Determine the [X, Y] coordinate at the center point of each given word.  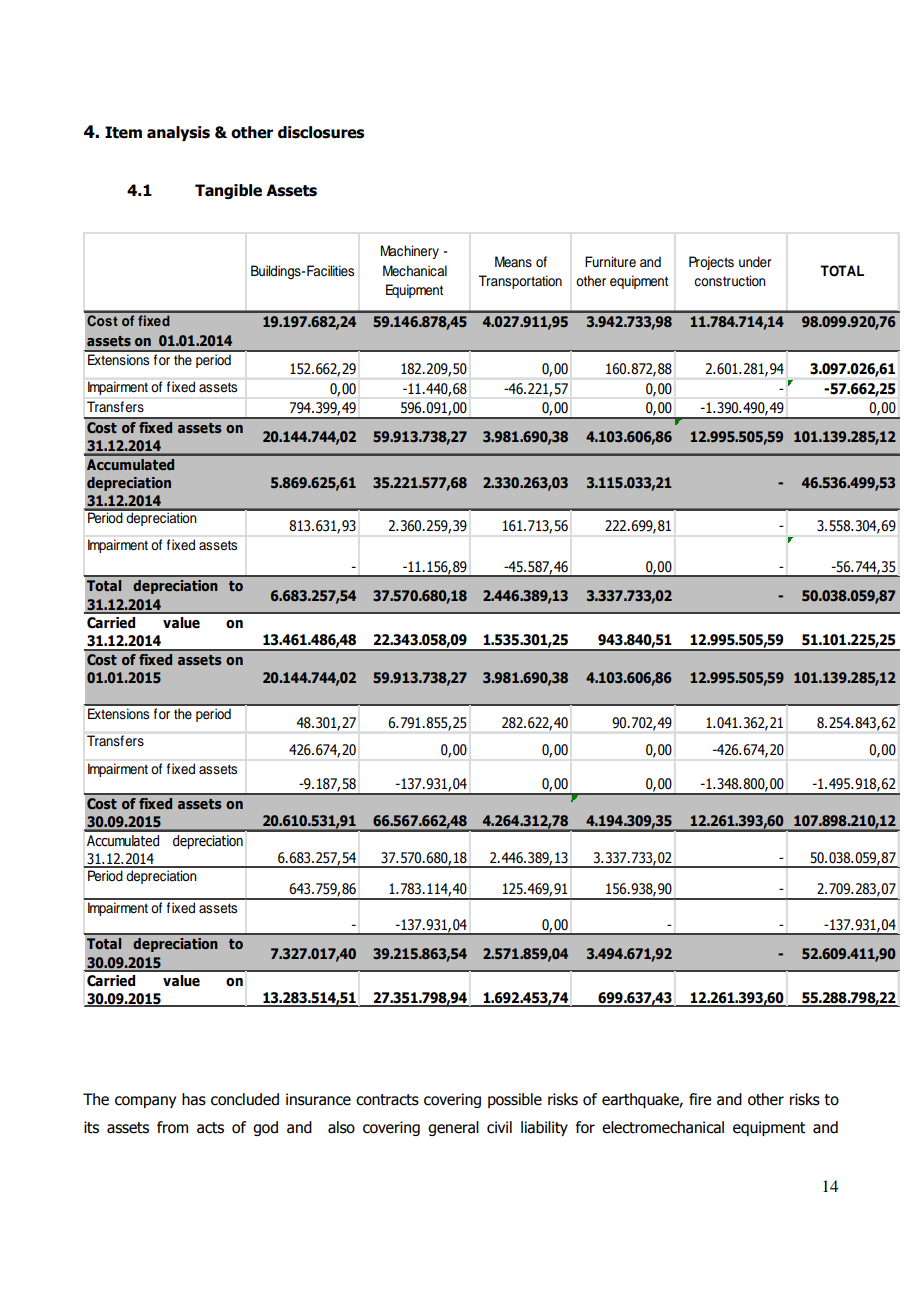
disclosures [321, 132]
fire [700, 1099]
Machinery [410, 252]
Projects [711, 263]
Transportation [520, 282]
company [145, 1102]
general [453, 1128]
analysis [178, 133]
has [194, 1099]
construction [730, 281]
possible [515, 1100]
